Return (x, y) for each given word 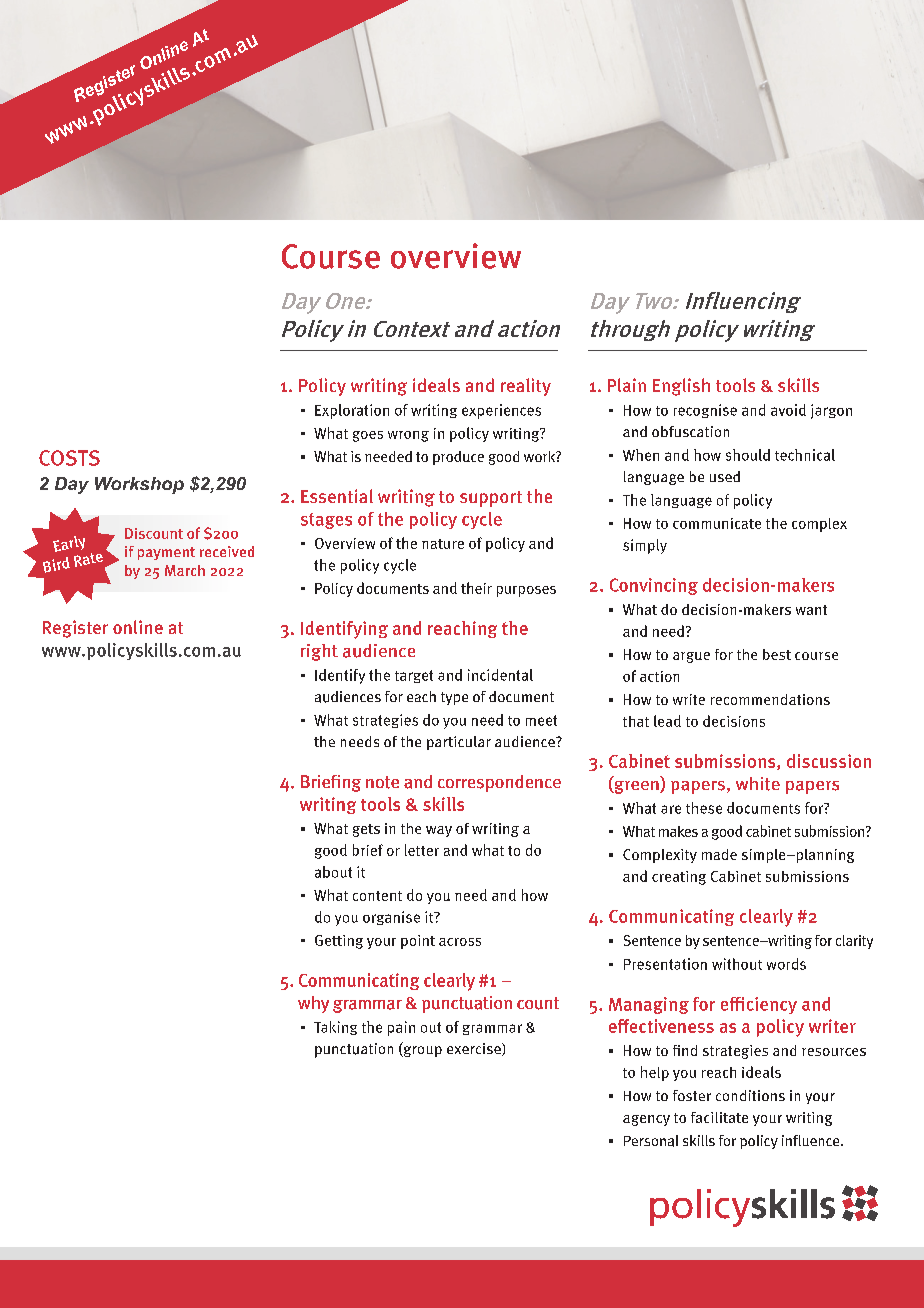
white (758, 784)
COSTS (69, 458)
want (811, 610)
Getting (339, 942)
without (737, 964)
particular (459, 743)
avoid (788, 410)
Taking (335, 1028)
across (460, 942)
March (185, 570)
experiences (501, 411)
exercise (475, 1049)
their (476, 588)
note (382, 782)
